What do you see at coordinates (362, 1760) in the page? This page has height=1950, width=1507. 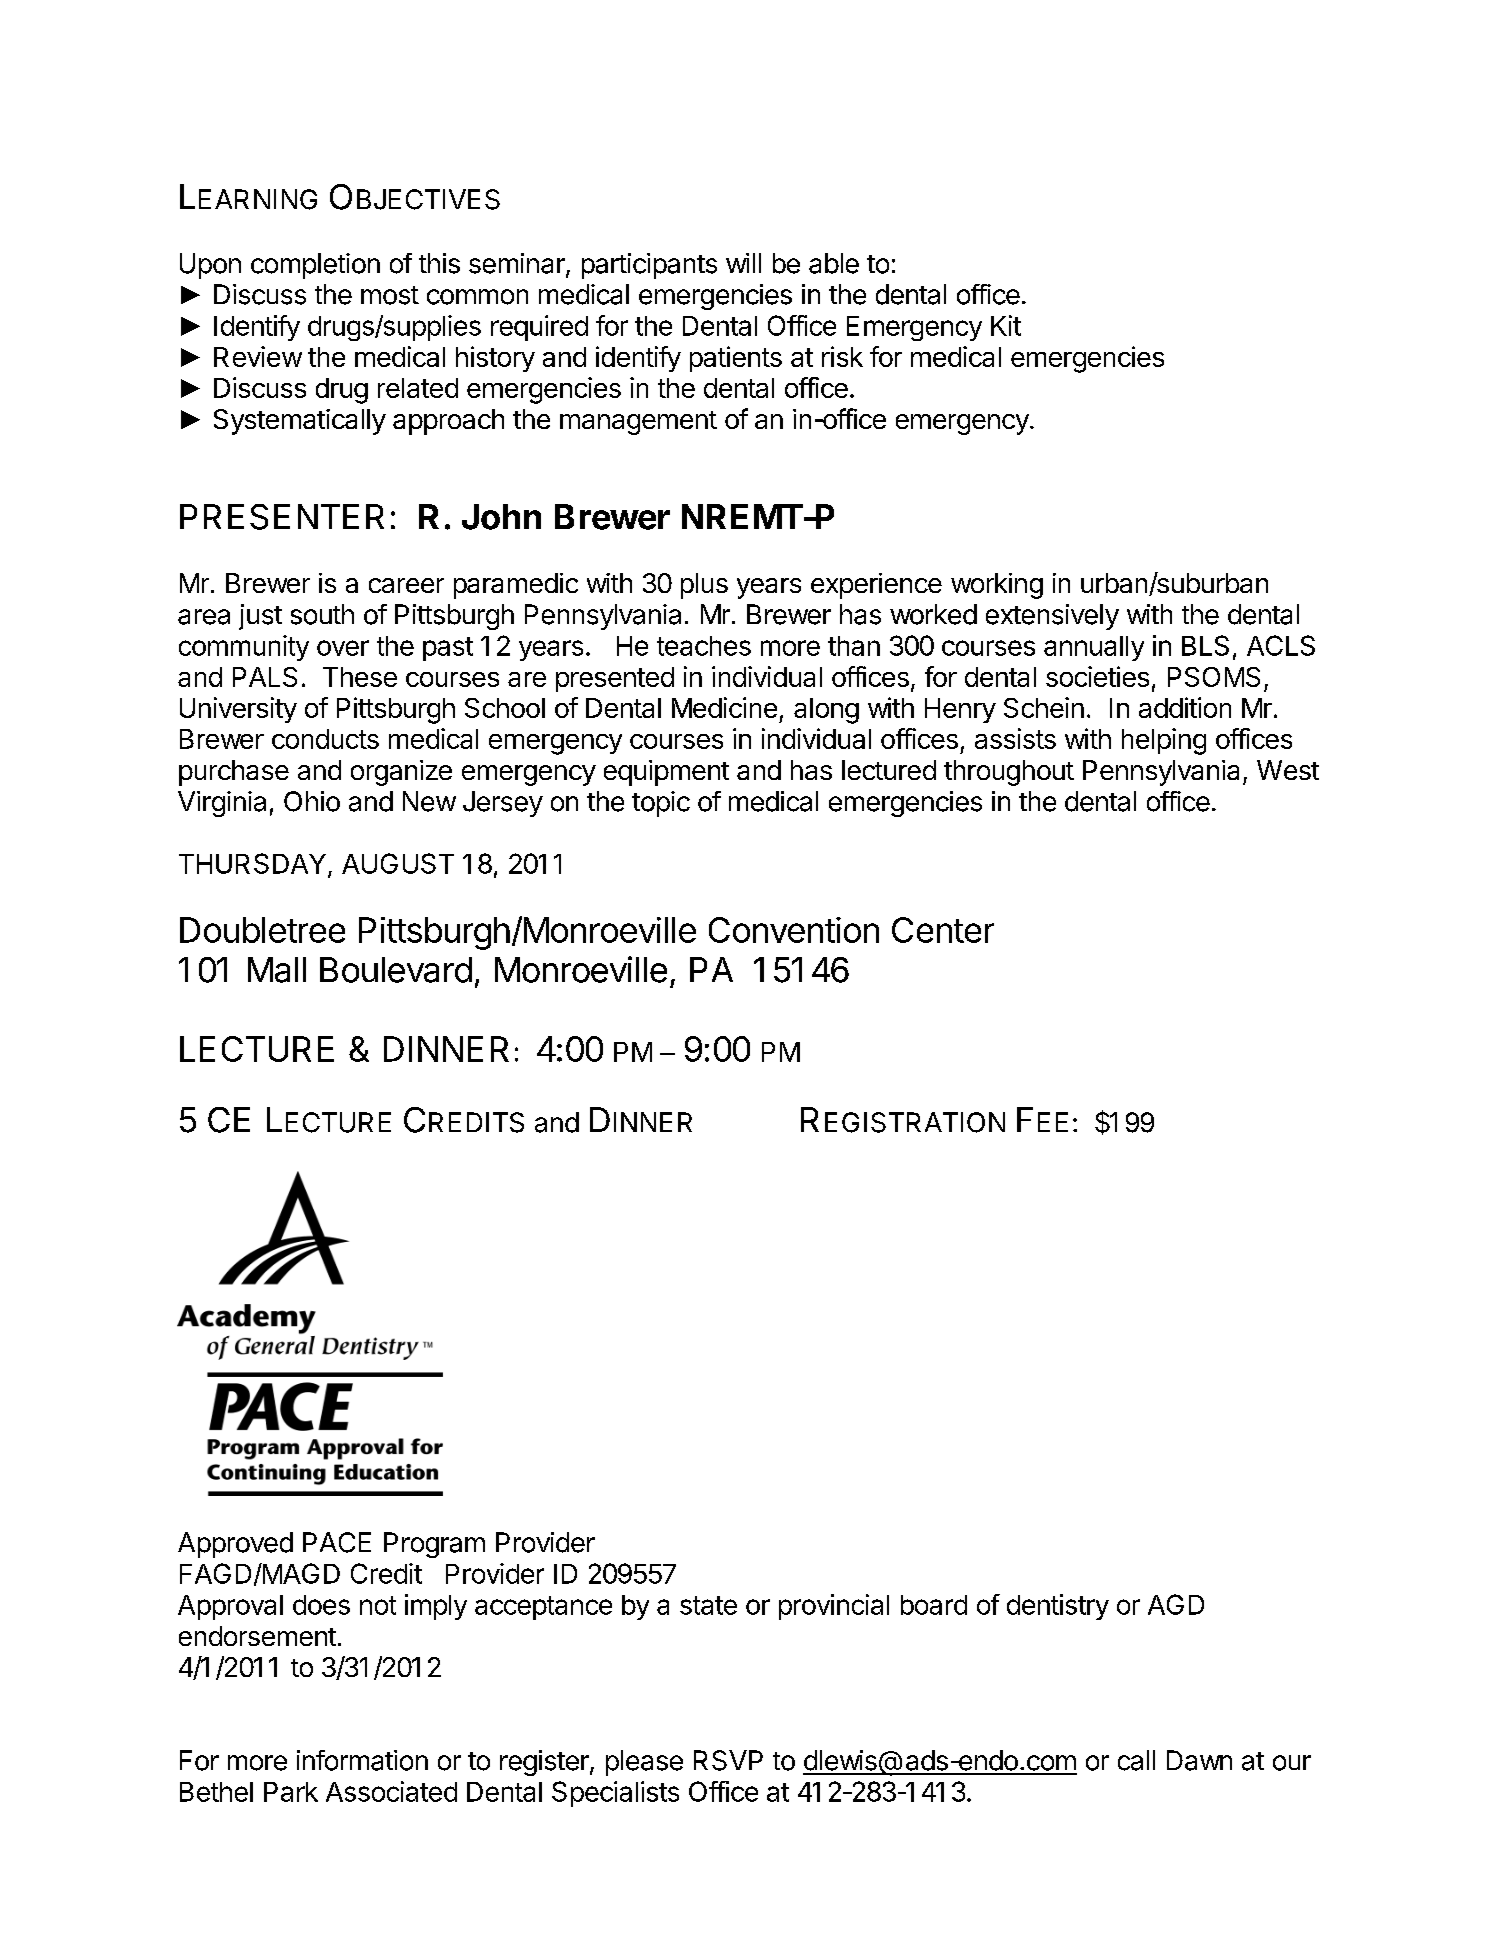 I see `information` at bounding box center [362, 1760].
